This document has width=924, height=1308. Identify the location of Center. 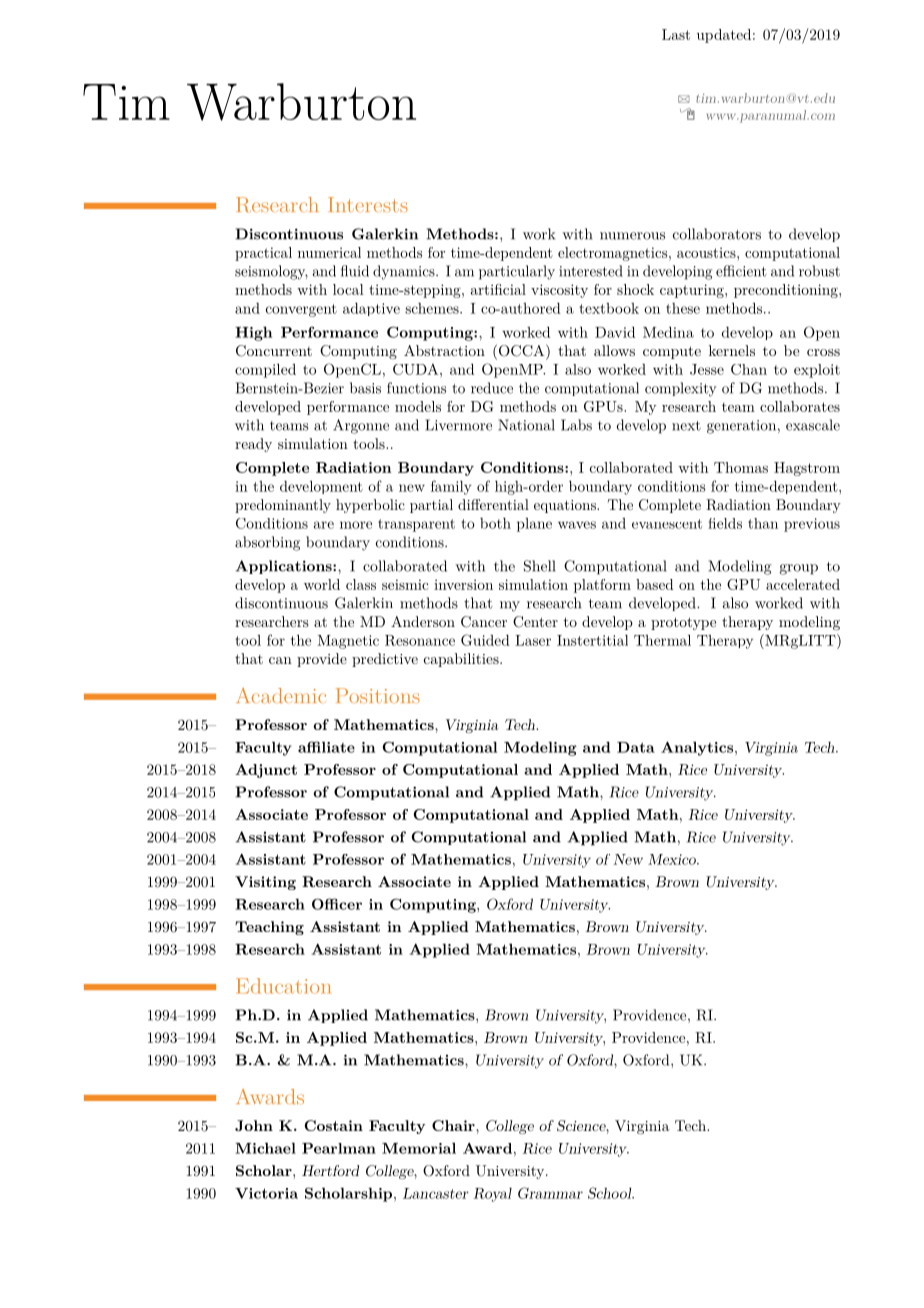
(535, 622).
